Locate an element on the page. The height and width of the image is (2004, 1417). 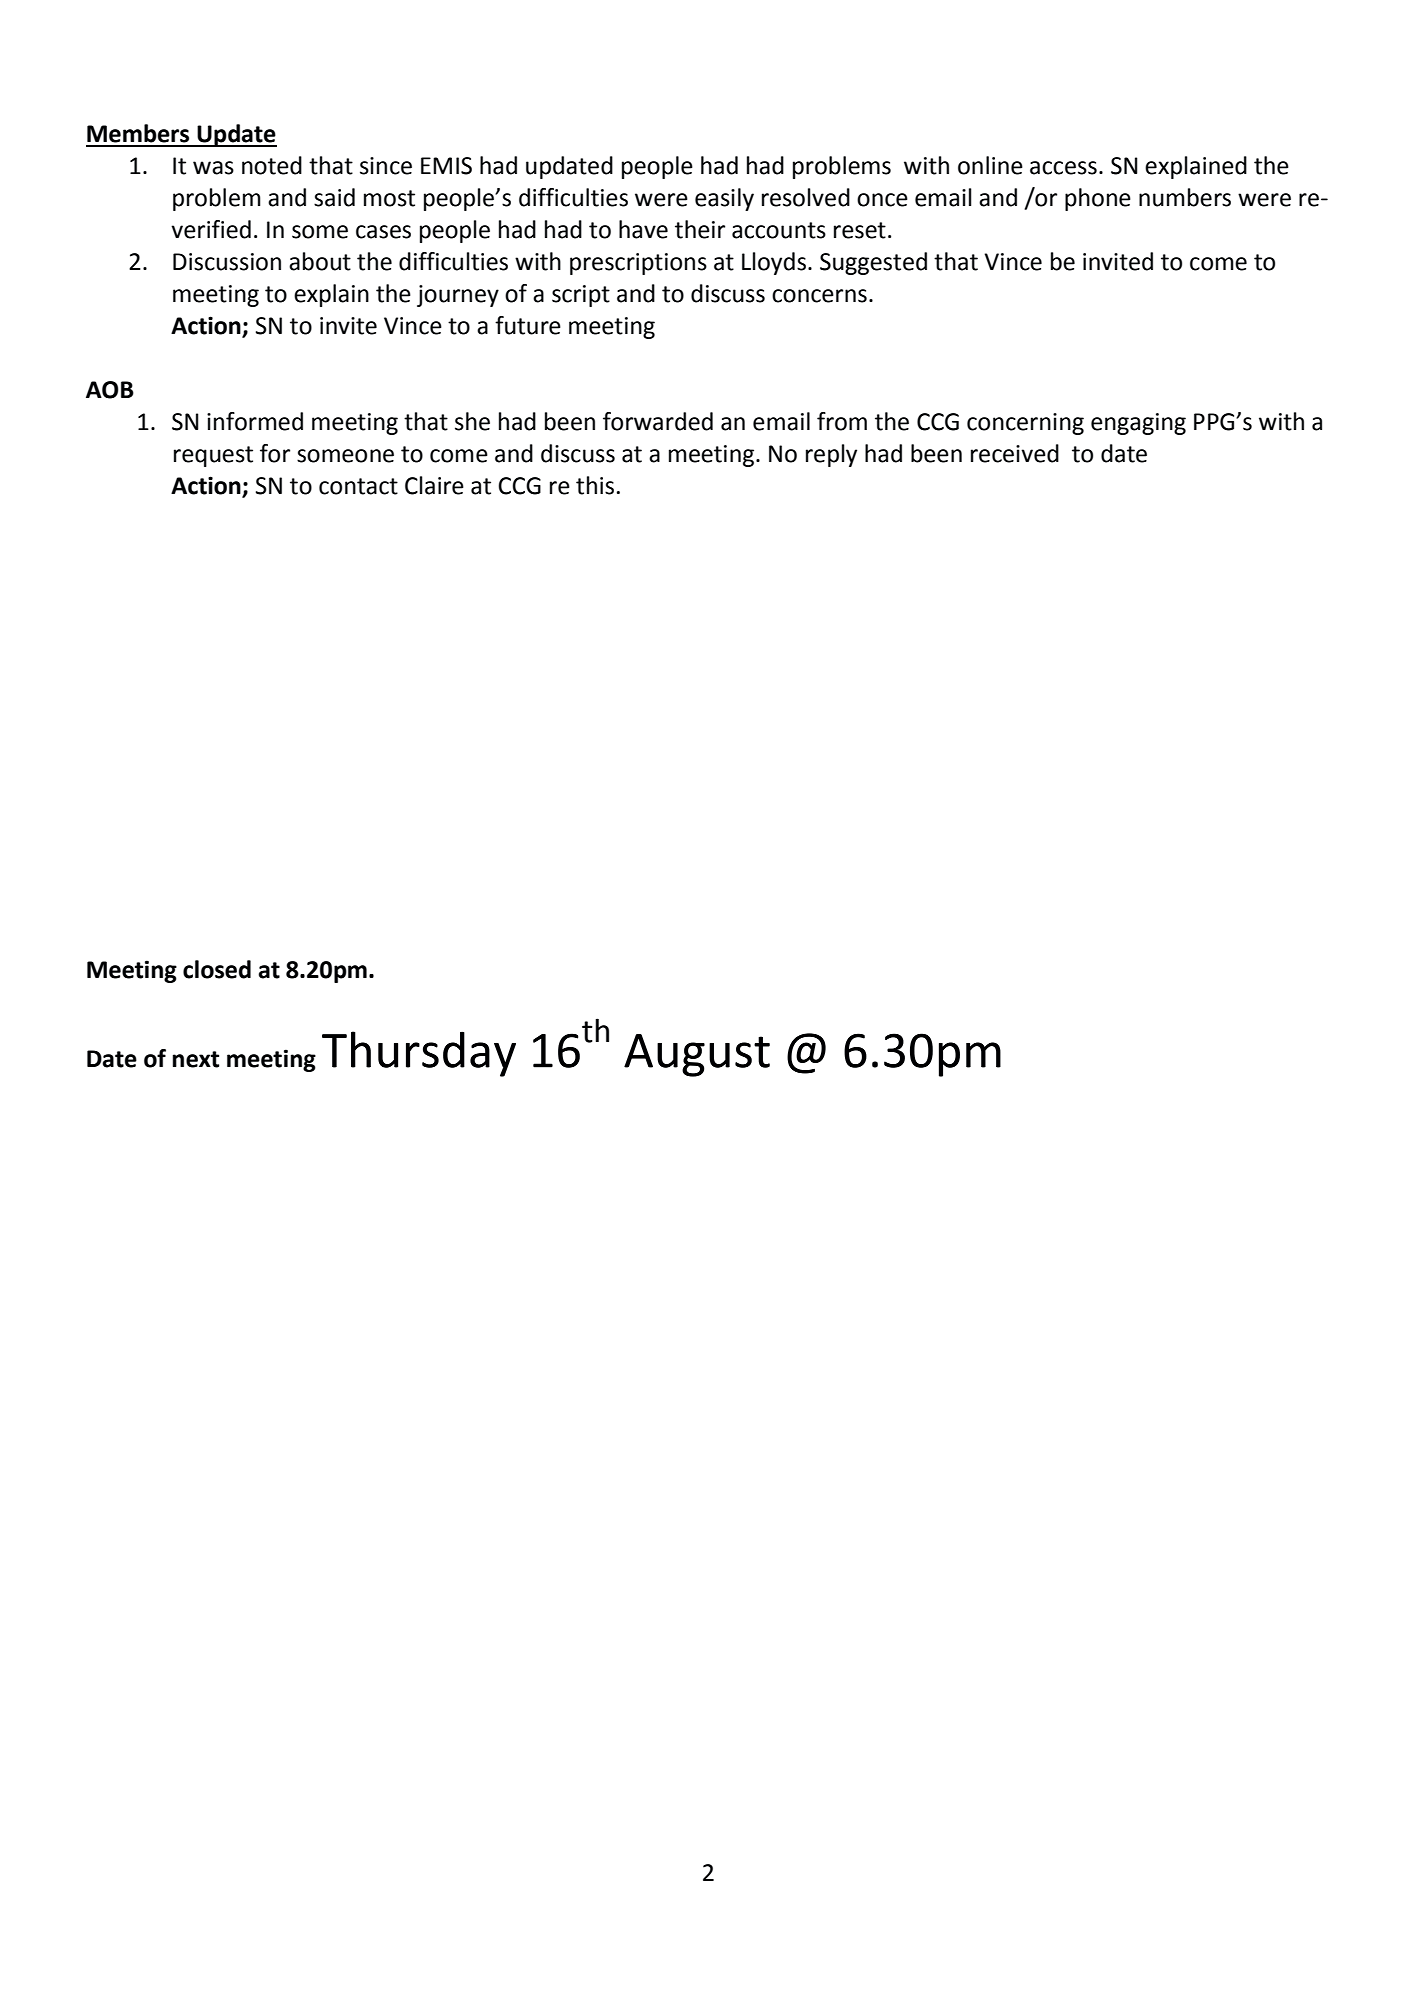
contact is located at coordinates (358, 486).
